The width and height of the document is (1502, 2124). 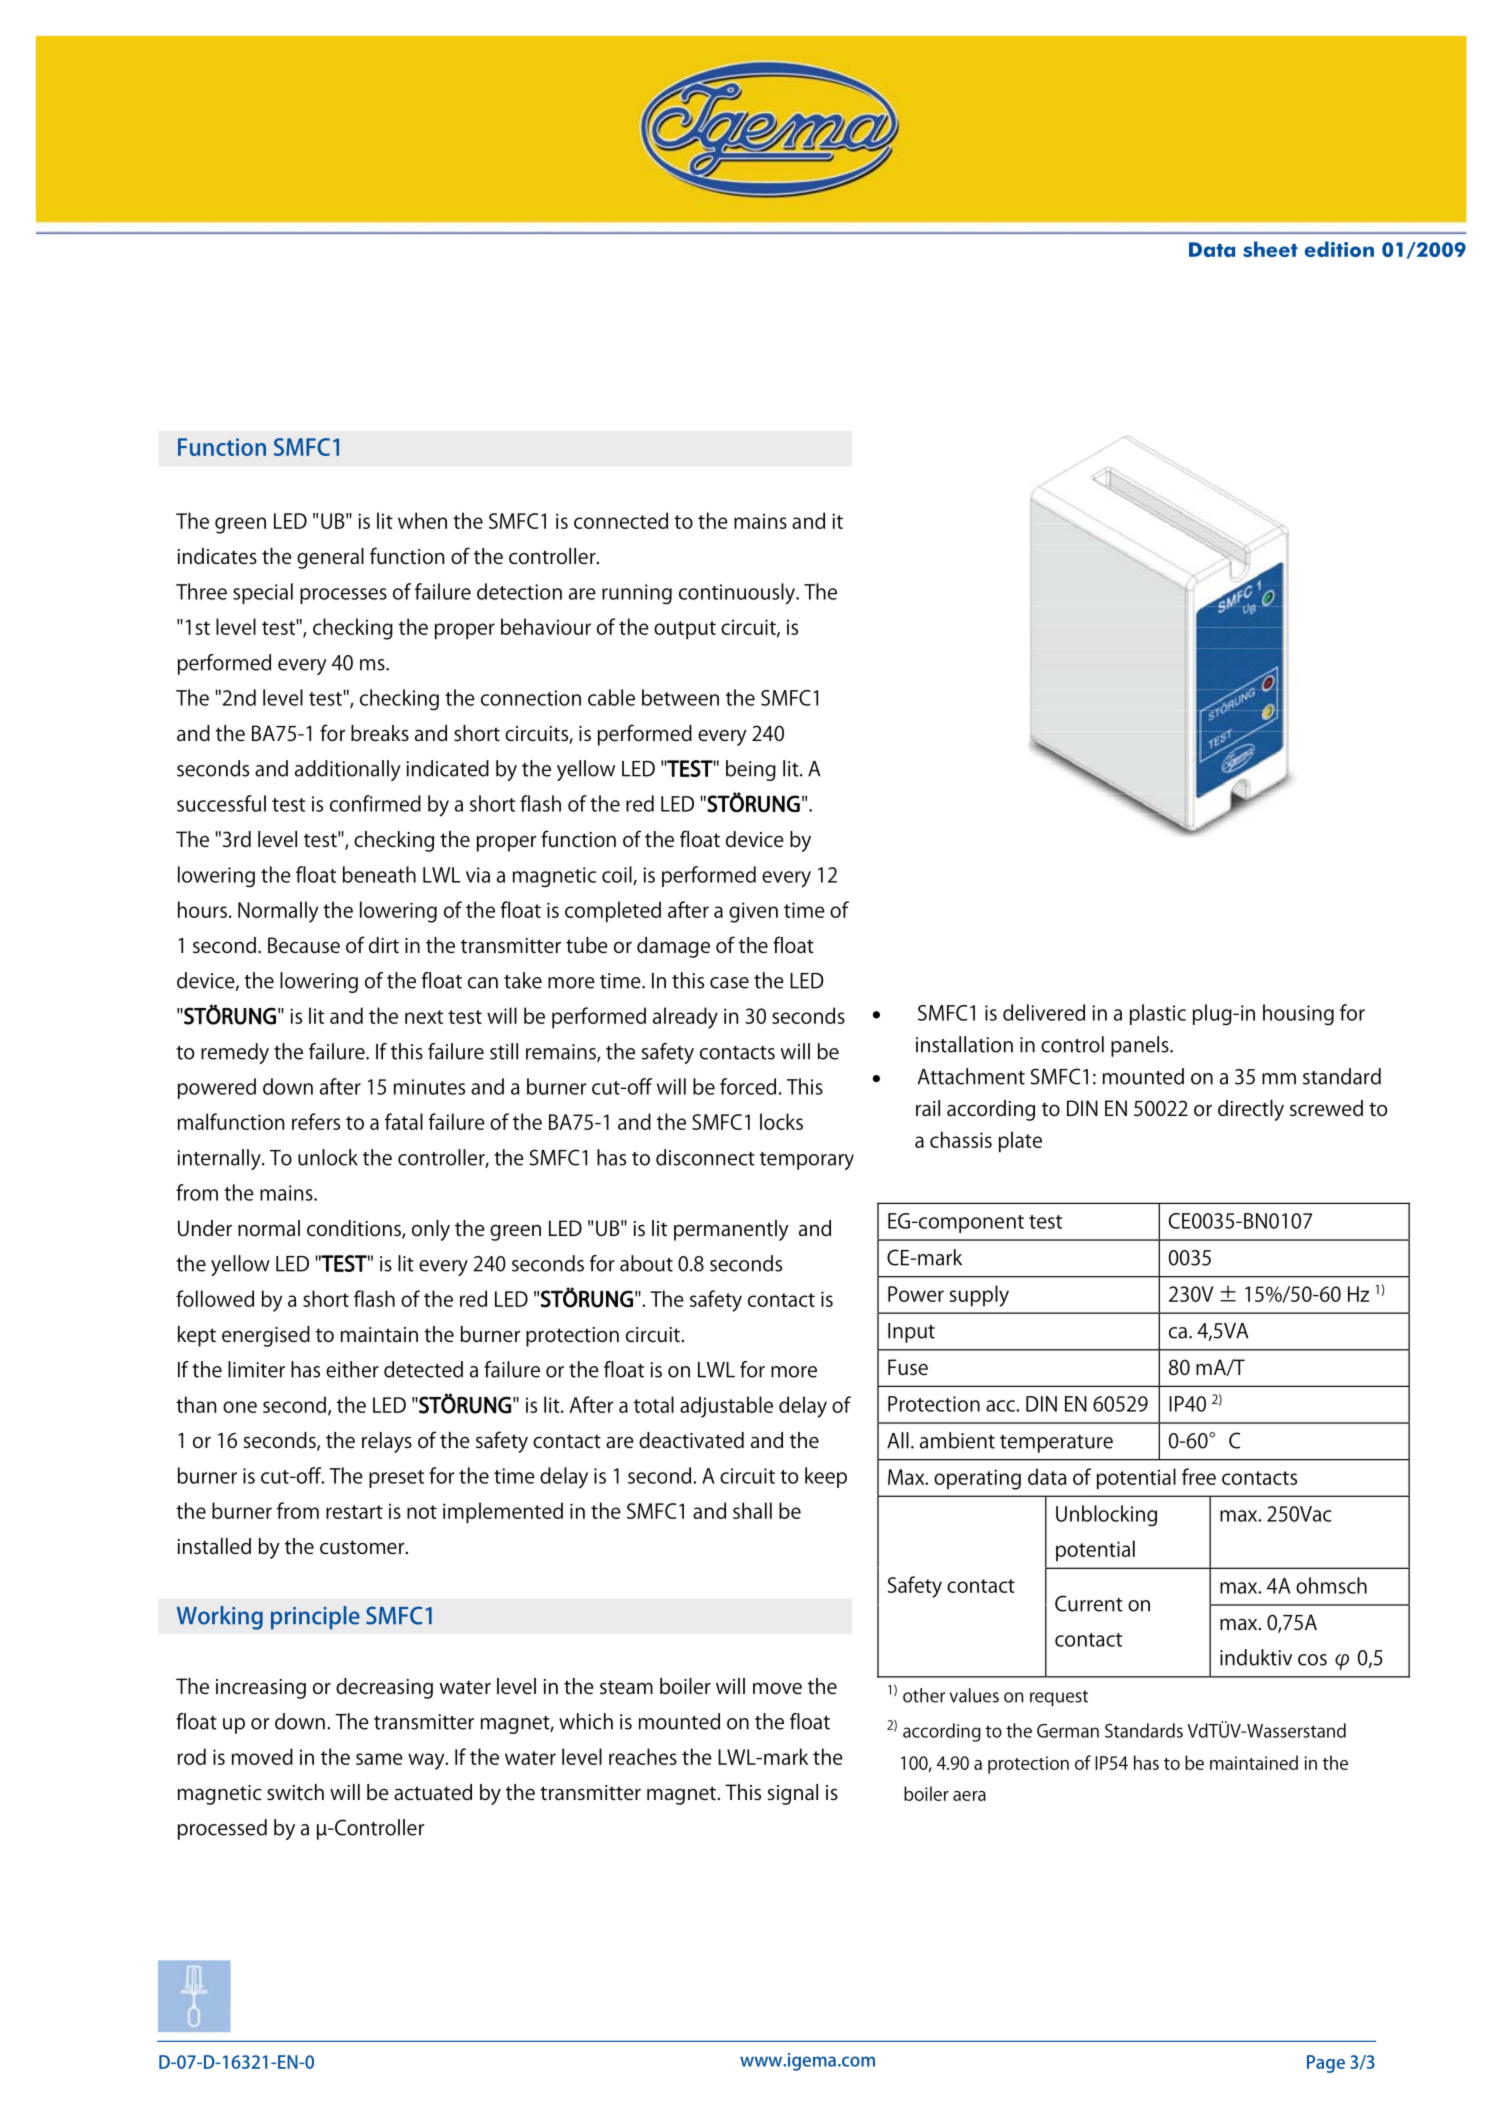 What do you see at coordinates (1270, 249) in the document?
I see `sheet` at bounding box center [1270, 249].
